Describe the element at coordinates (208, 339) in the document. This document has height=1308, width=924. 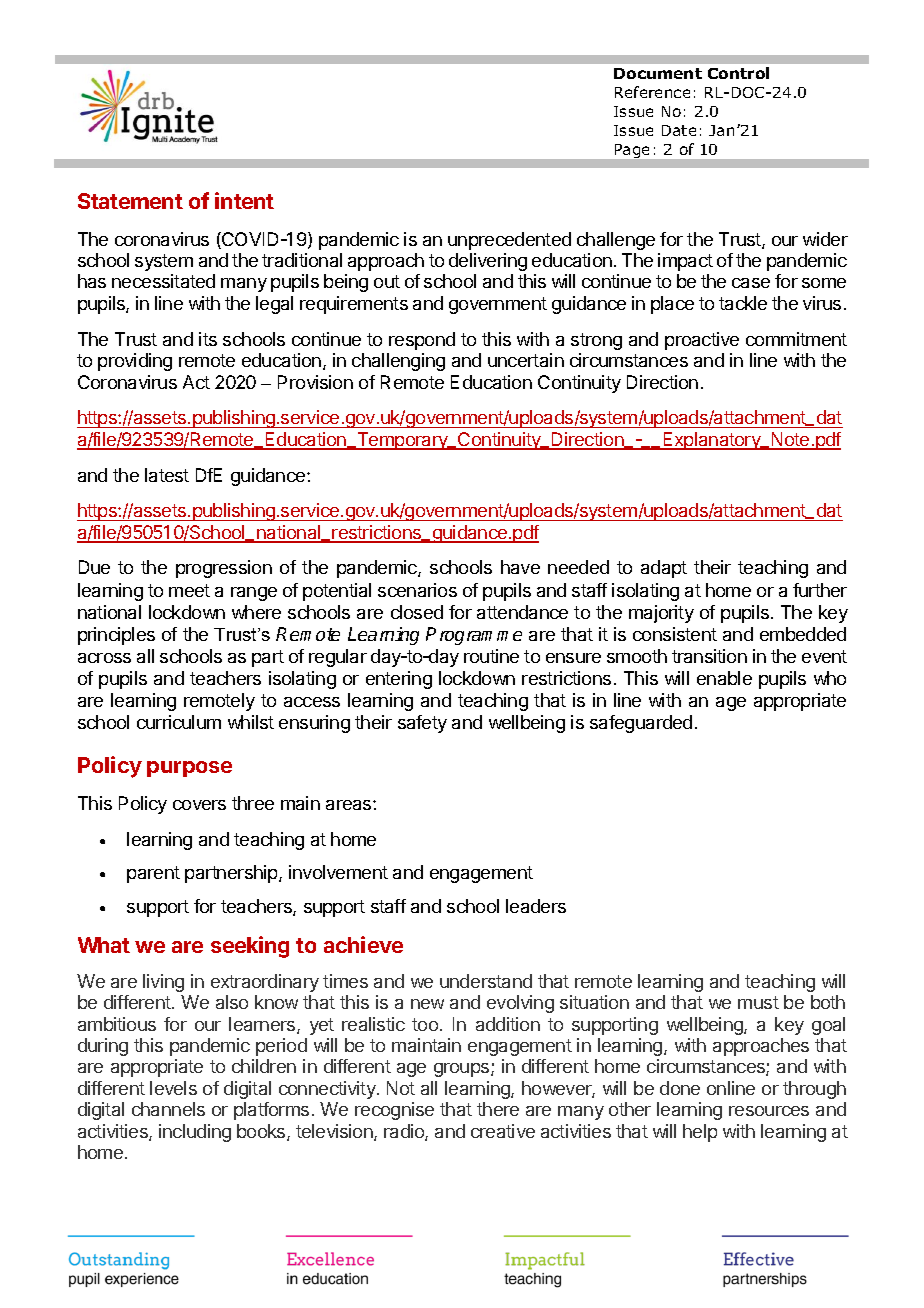
I see `its` at that location.
